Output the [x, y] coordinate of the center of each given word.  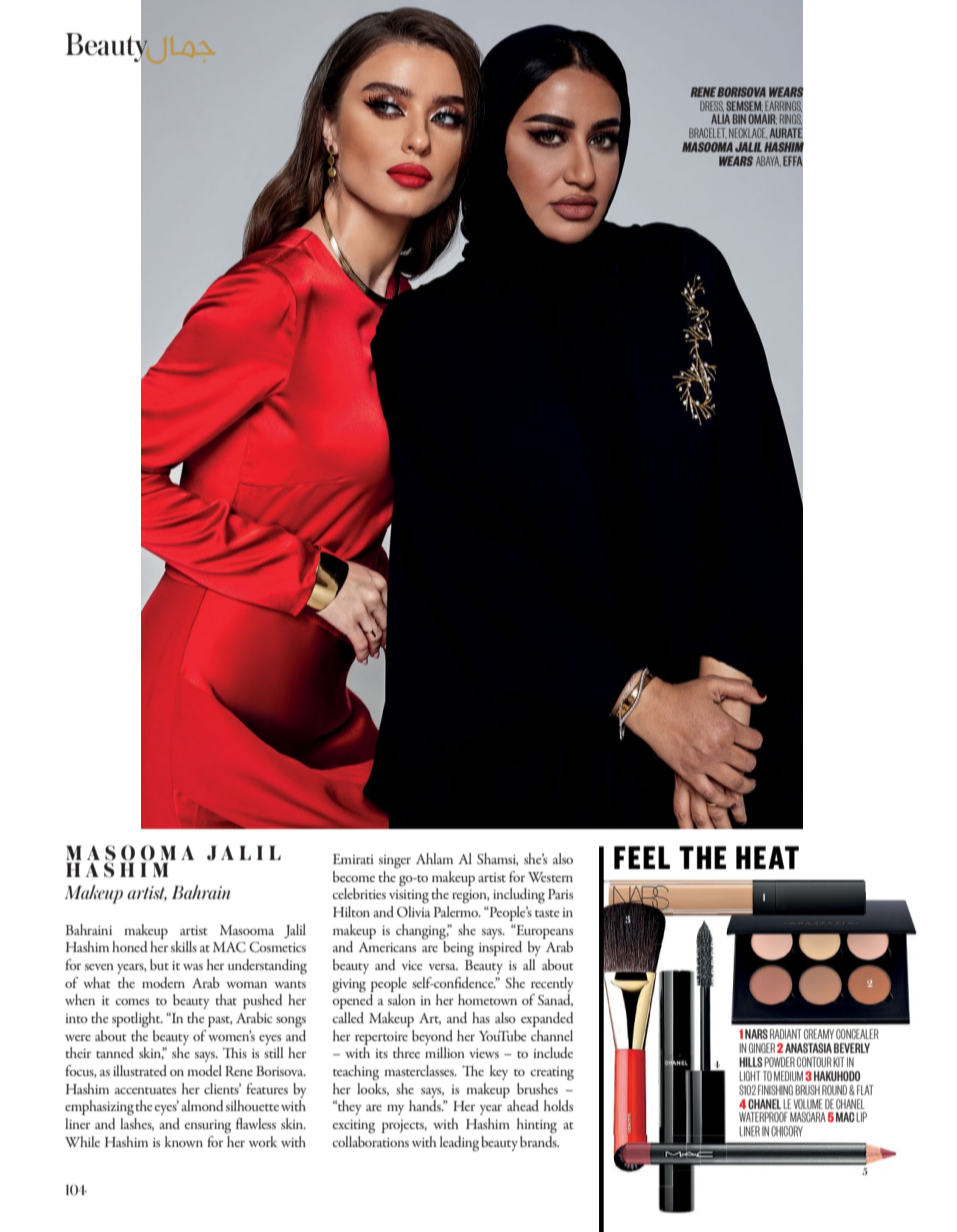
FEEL [642, 857]
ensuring [207, 1127]
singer [395, 861]
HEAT [767, 857]
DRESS [712, 106]
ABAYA [768, 161]
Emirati [353, 859]
